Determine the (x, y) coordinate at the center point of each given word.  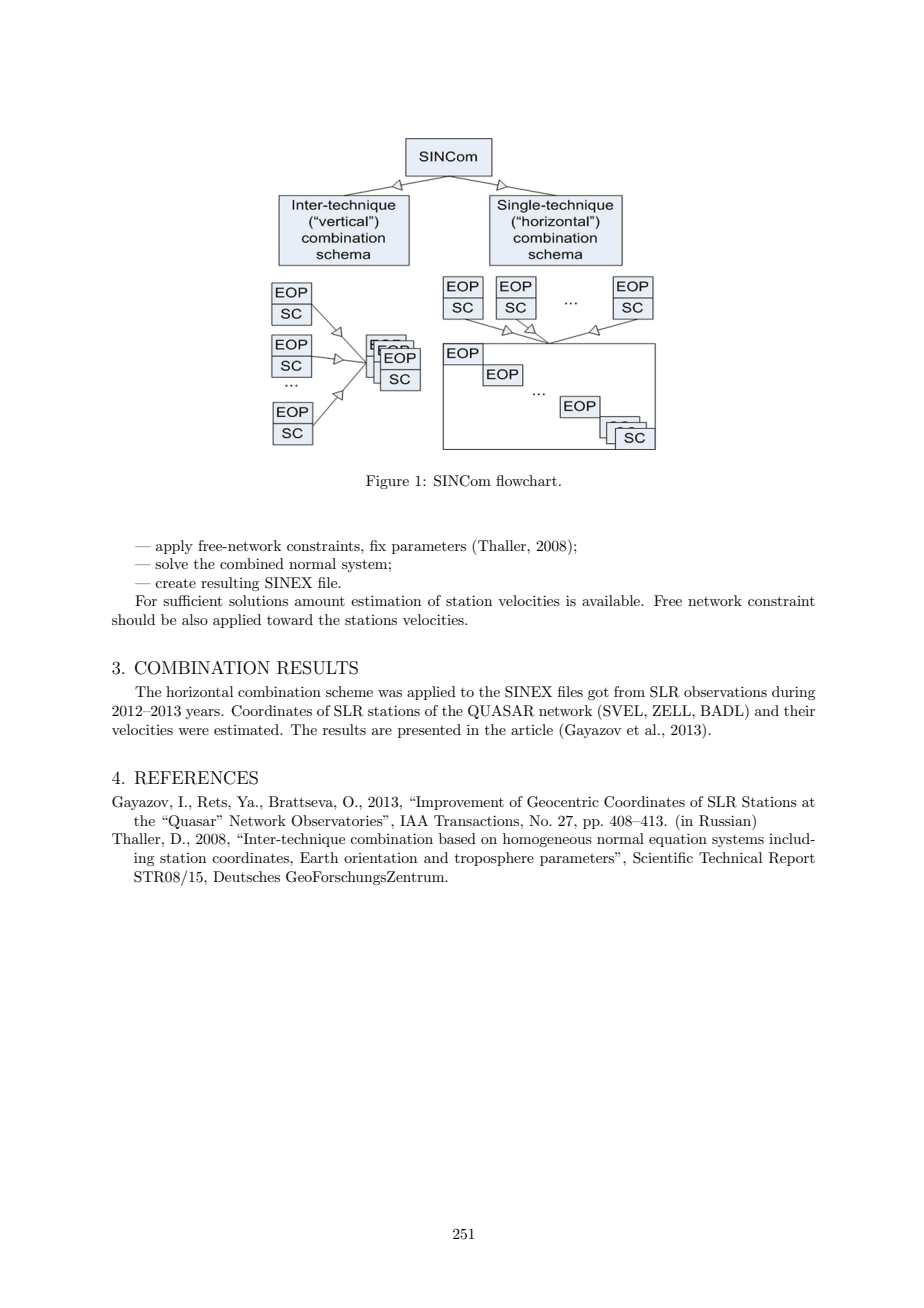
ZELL (673, 710)
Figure (387, 482)
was (390, 693)
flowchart (526, 480)
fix (378, 545)
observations (725, 691)
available (612, 600)
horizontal (199, 691)
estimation (386, 600)
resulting (230, 584)
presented (429, 731)
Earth (319, 857)
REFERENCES (196, 778)
